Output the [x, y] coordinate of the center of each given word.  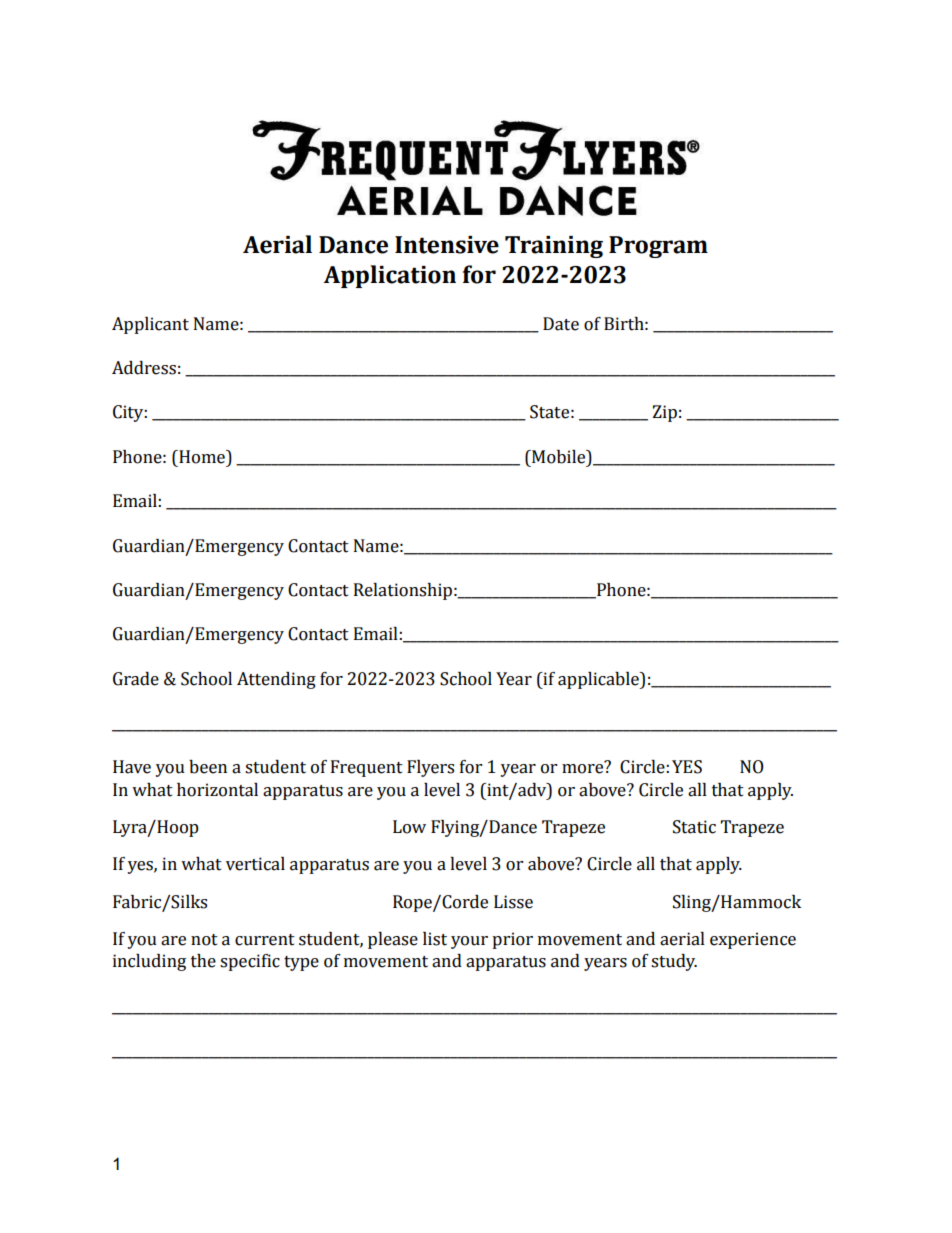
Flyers [430, 768]
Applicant [150, 325]
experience [753, 940]
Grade [136, 679]
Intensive [447, 245]
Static [694, 827]
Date [561, 324]
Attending [276, 680]
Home [202, 457]
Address [144, 368]
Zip [664, 413]
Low [409, 827]
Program [658, 247]
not [204, 940]
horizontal [217, 790]
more [584, 768]
